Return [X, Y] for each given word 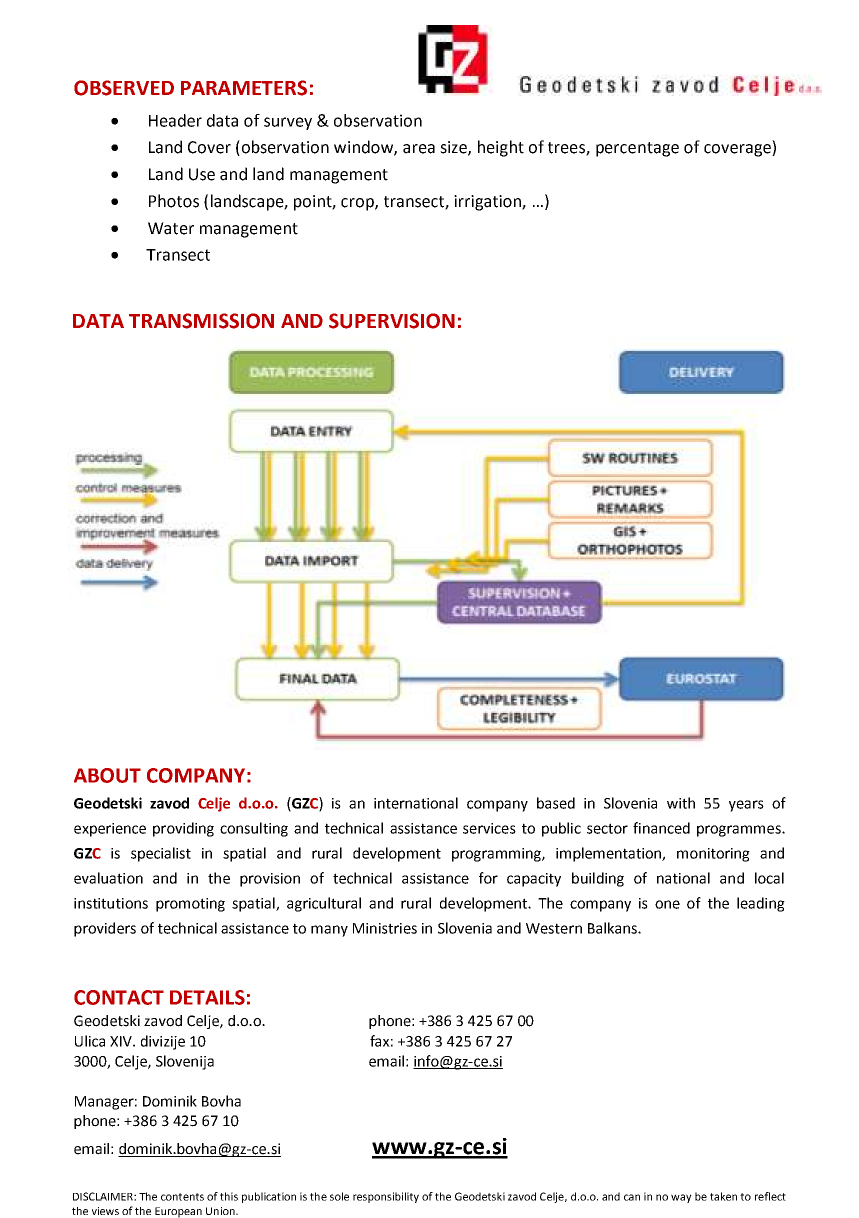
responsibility [386, 1197]
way [681, 1198]
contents [182, 1197]
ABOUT [107, 775]
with [681, 803]
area [419, 149]
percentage [637, 149]
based [556, 803]
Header [175, 120]
